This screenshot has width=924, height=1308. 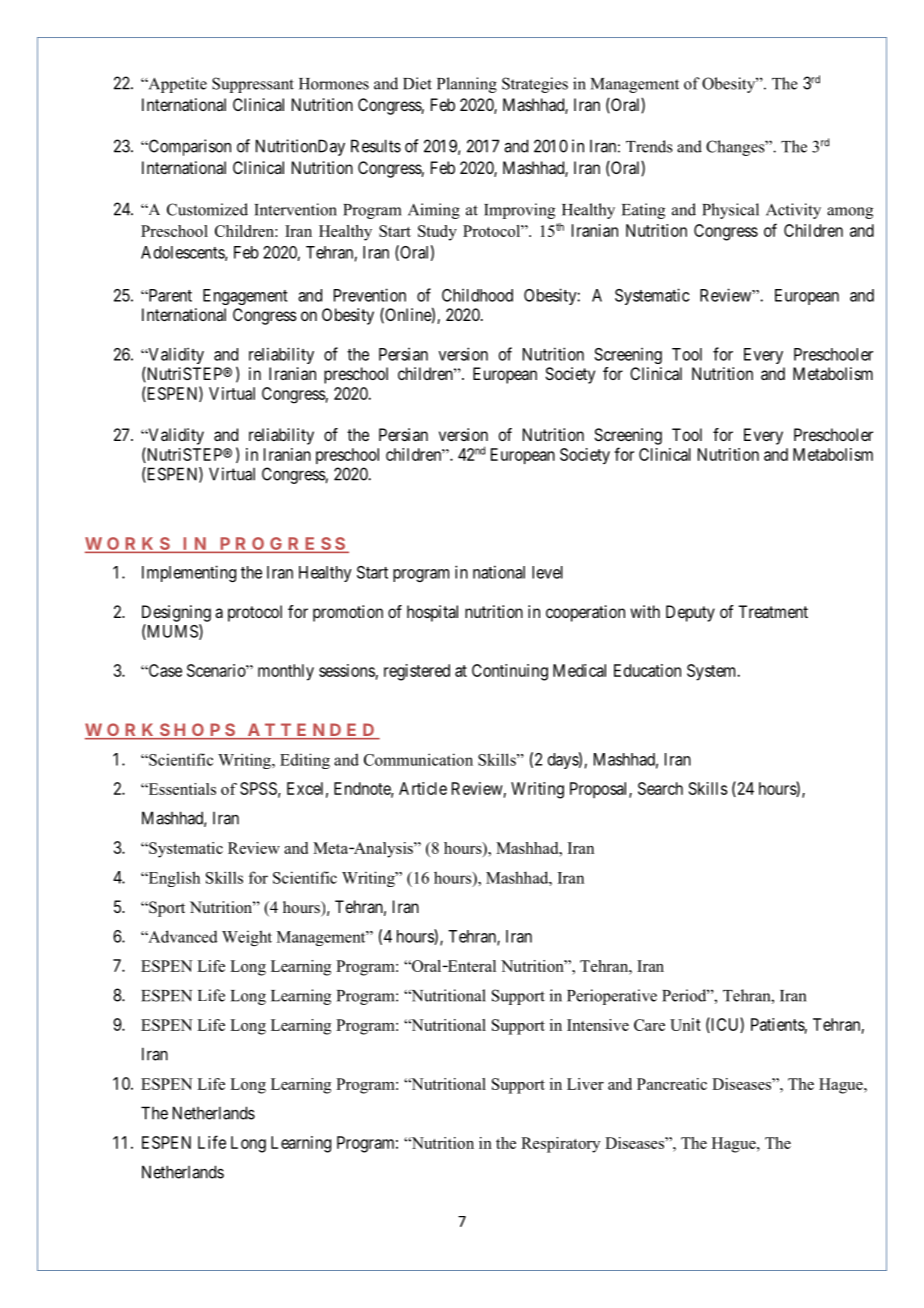 What do you see at coordinates (672, 1084) in the screenshot?
I see `Pancreatic` at bounding box center [672, 1084].
